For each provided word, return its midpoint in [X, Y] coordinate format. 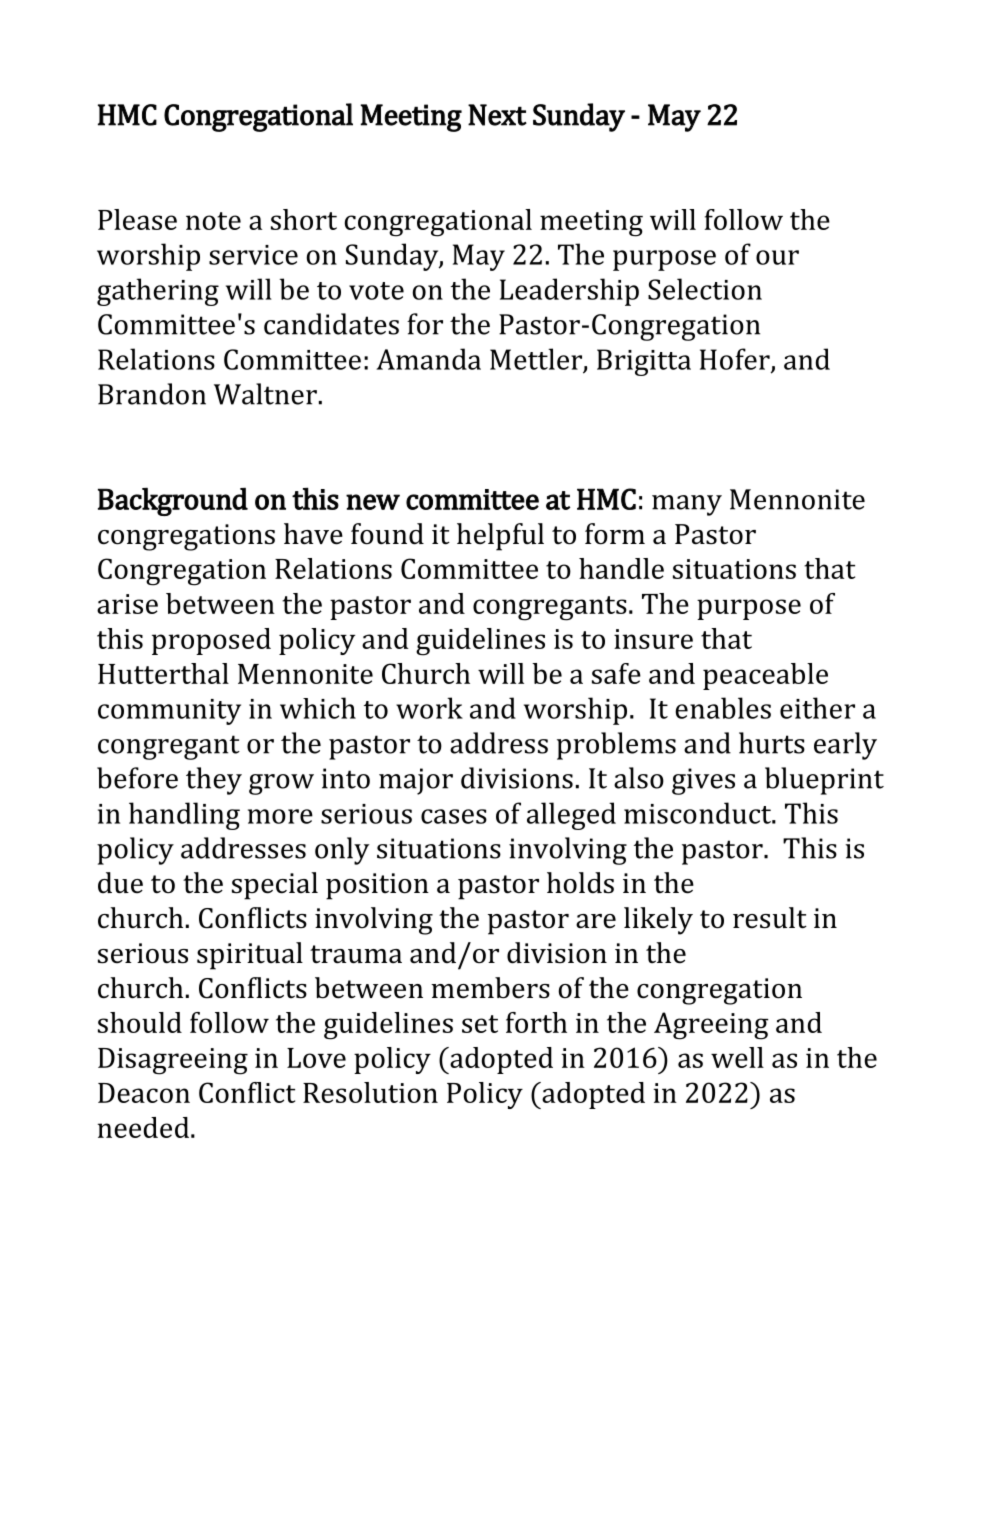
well [737, 1057]
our [777, 257]
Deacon [144, 1093]
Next [497, 115]
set [480, 1024]
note [213, 221]
